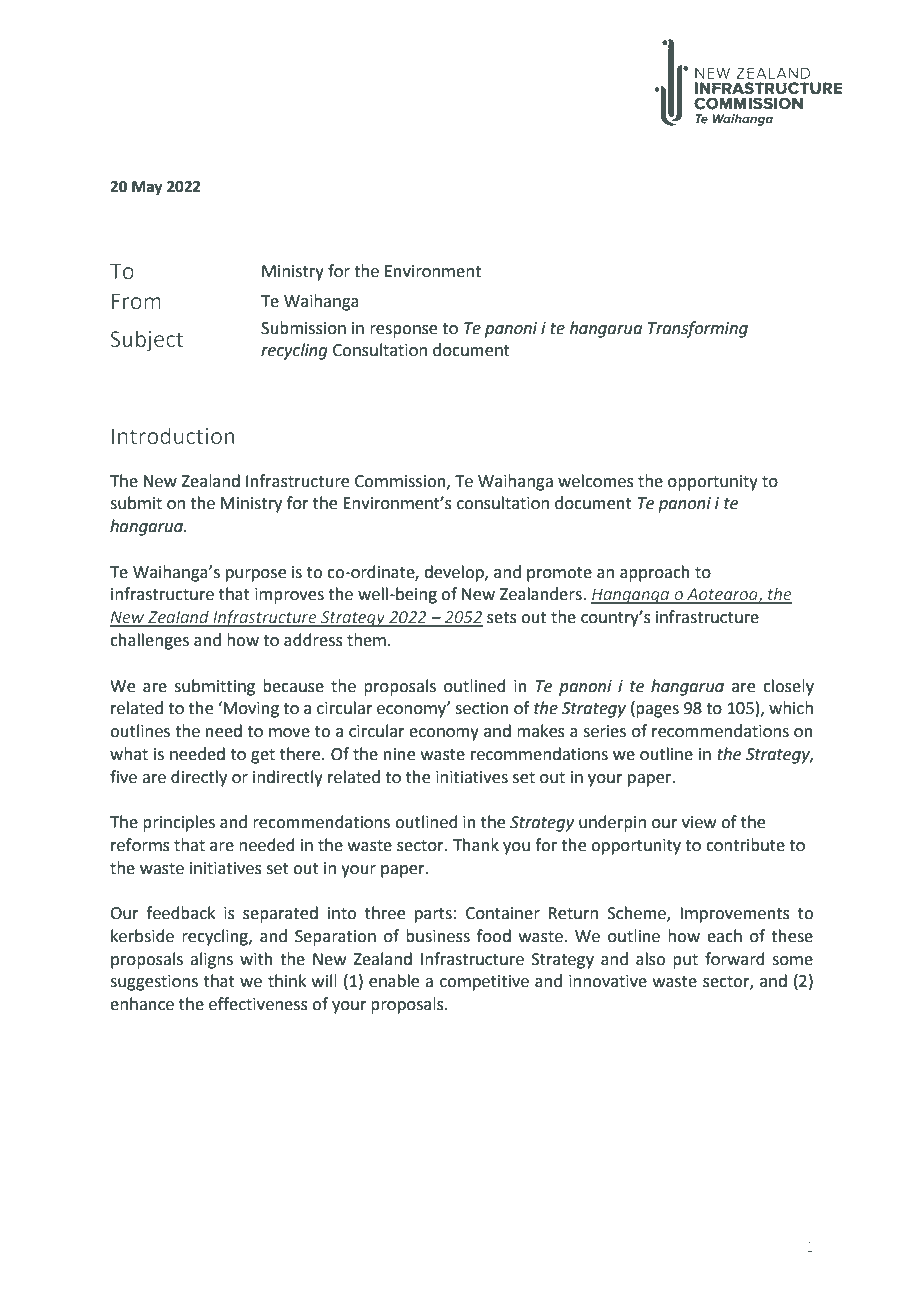  I want to click on Commission, so click(401, 482).
